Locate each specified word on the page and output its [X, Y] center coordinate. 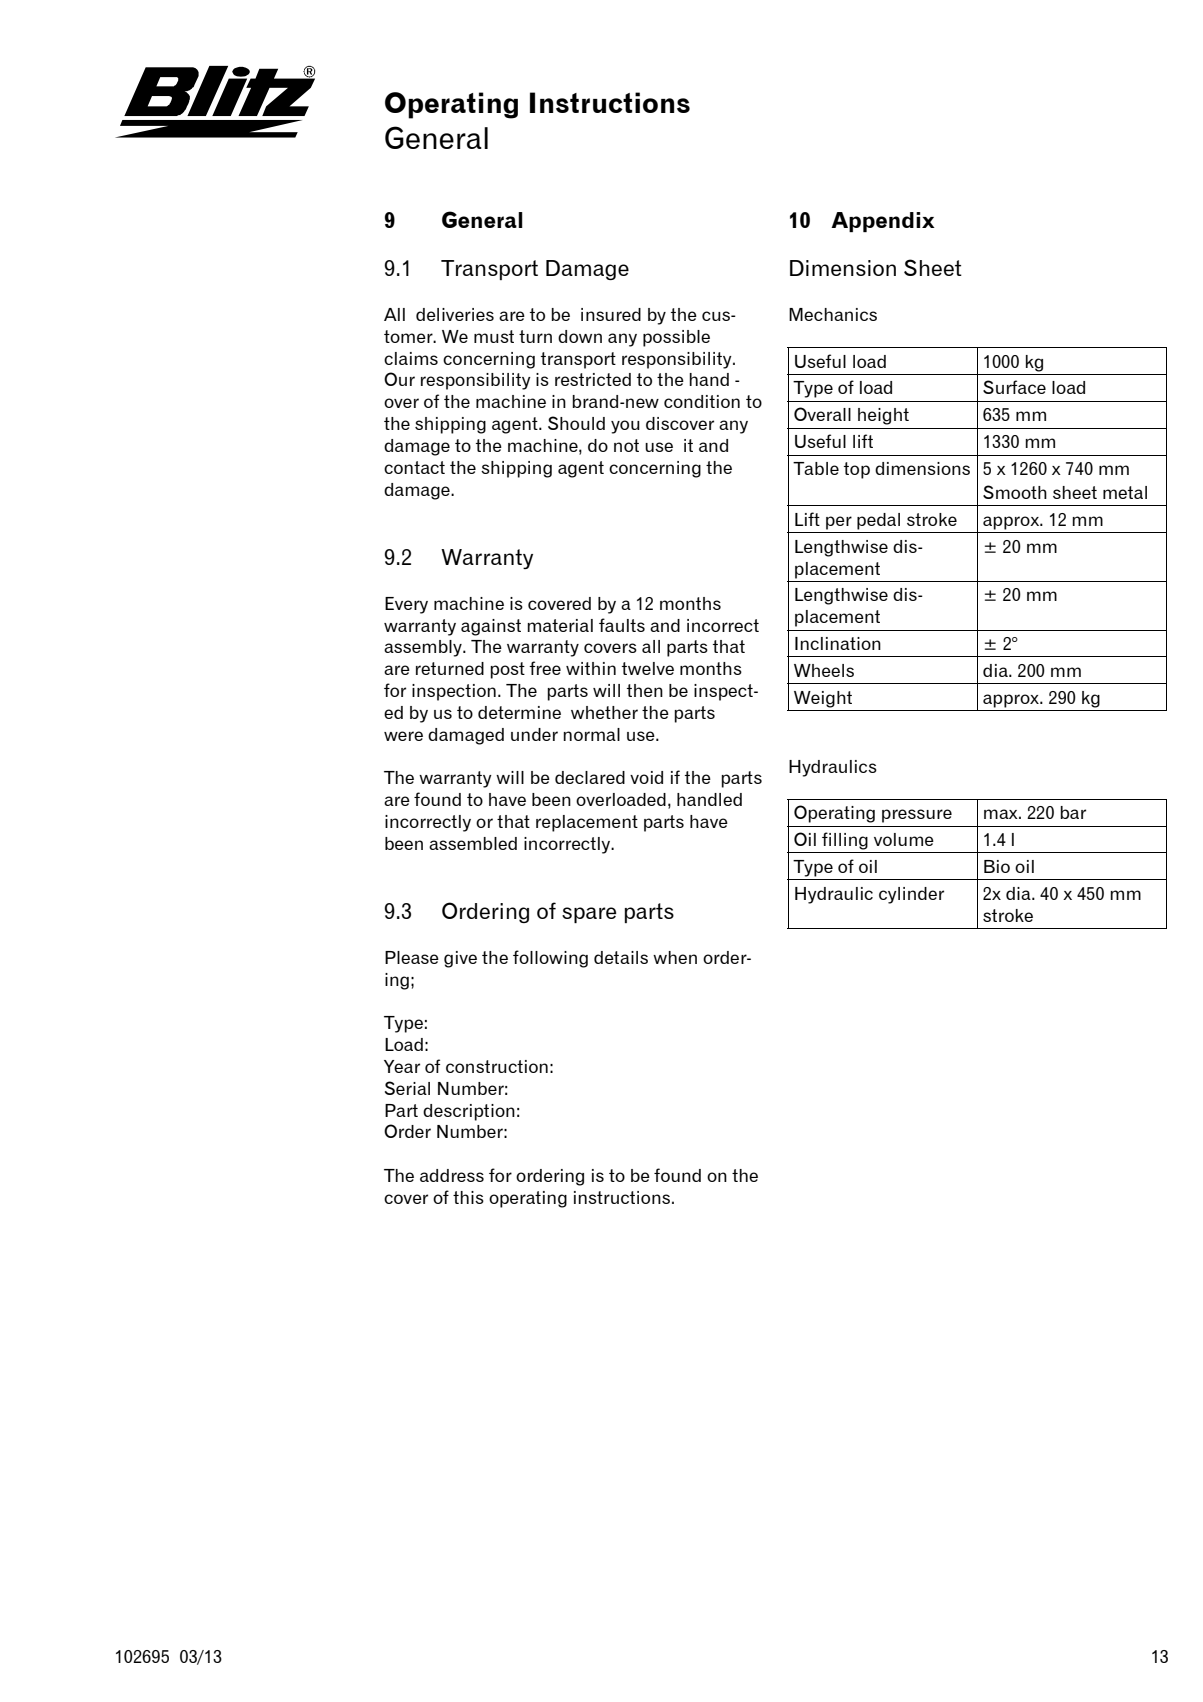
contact [414, 467]
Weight [823, 699]
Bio [997, 866]
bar [1073, 812]
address [452, 1175]
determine [519, 712]
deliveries [455, 314]
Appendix [883, 222]
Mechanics [833, 314]
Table [816, 468]
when [675, 957]
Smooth [1015, 492]
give [460, 959]
